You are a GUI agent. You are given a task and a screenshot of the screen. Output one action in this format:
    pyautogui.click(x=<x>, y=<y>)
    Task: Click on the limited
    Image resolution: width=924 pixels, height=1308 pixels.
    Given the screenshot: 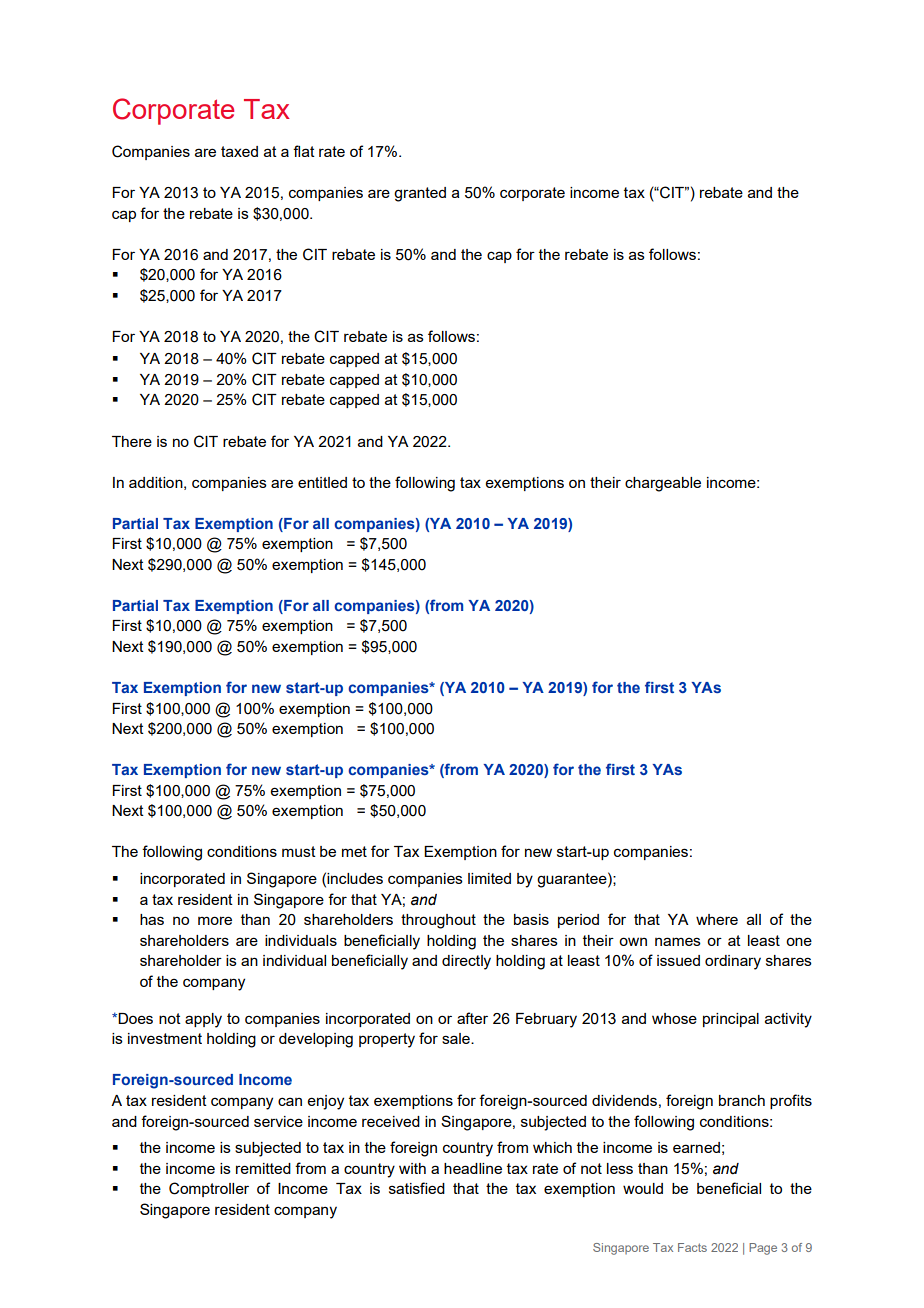 What is the action you would take?
    pyautogui.click(x=489, y=878)
